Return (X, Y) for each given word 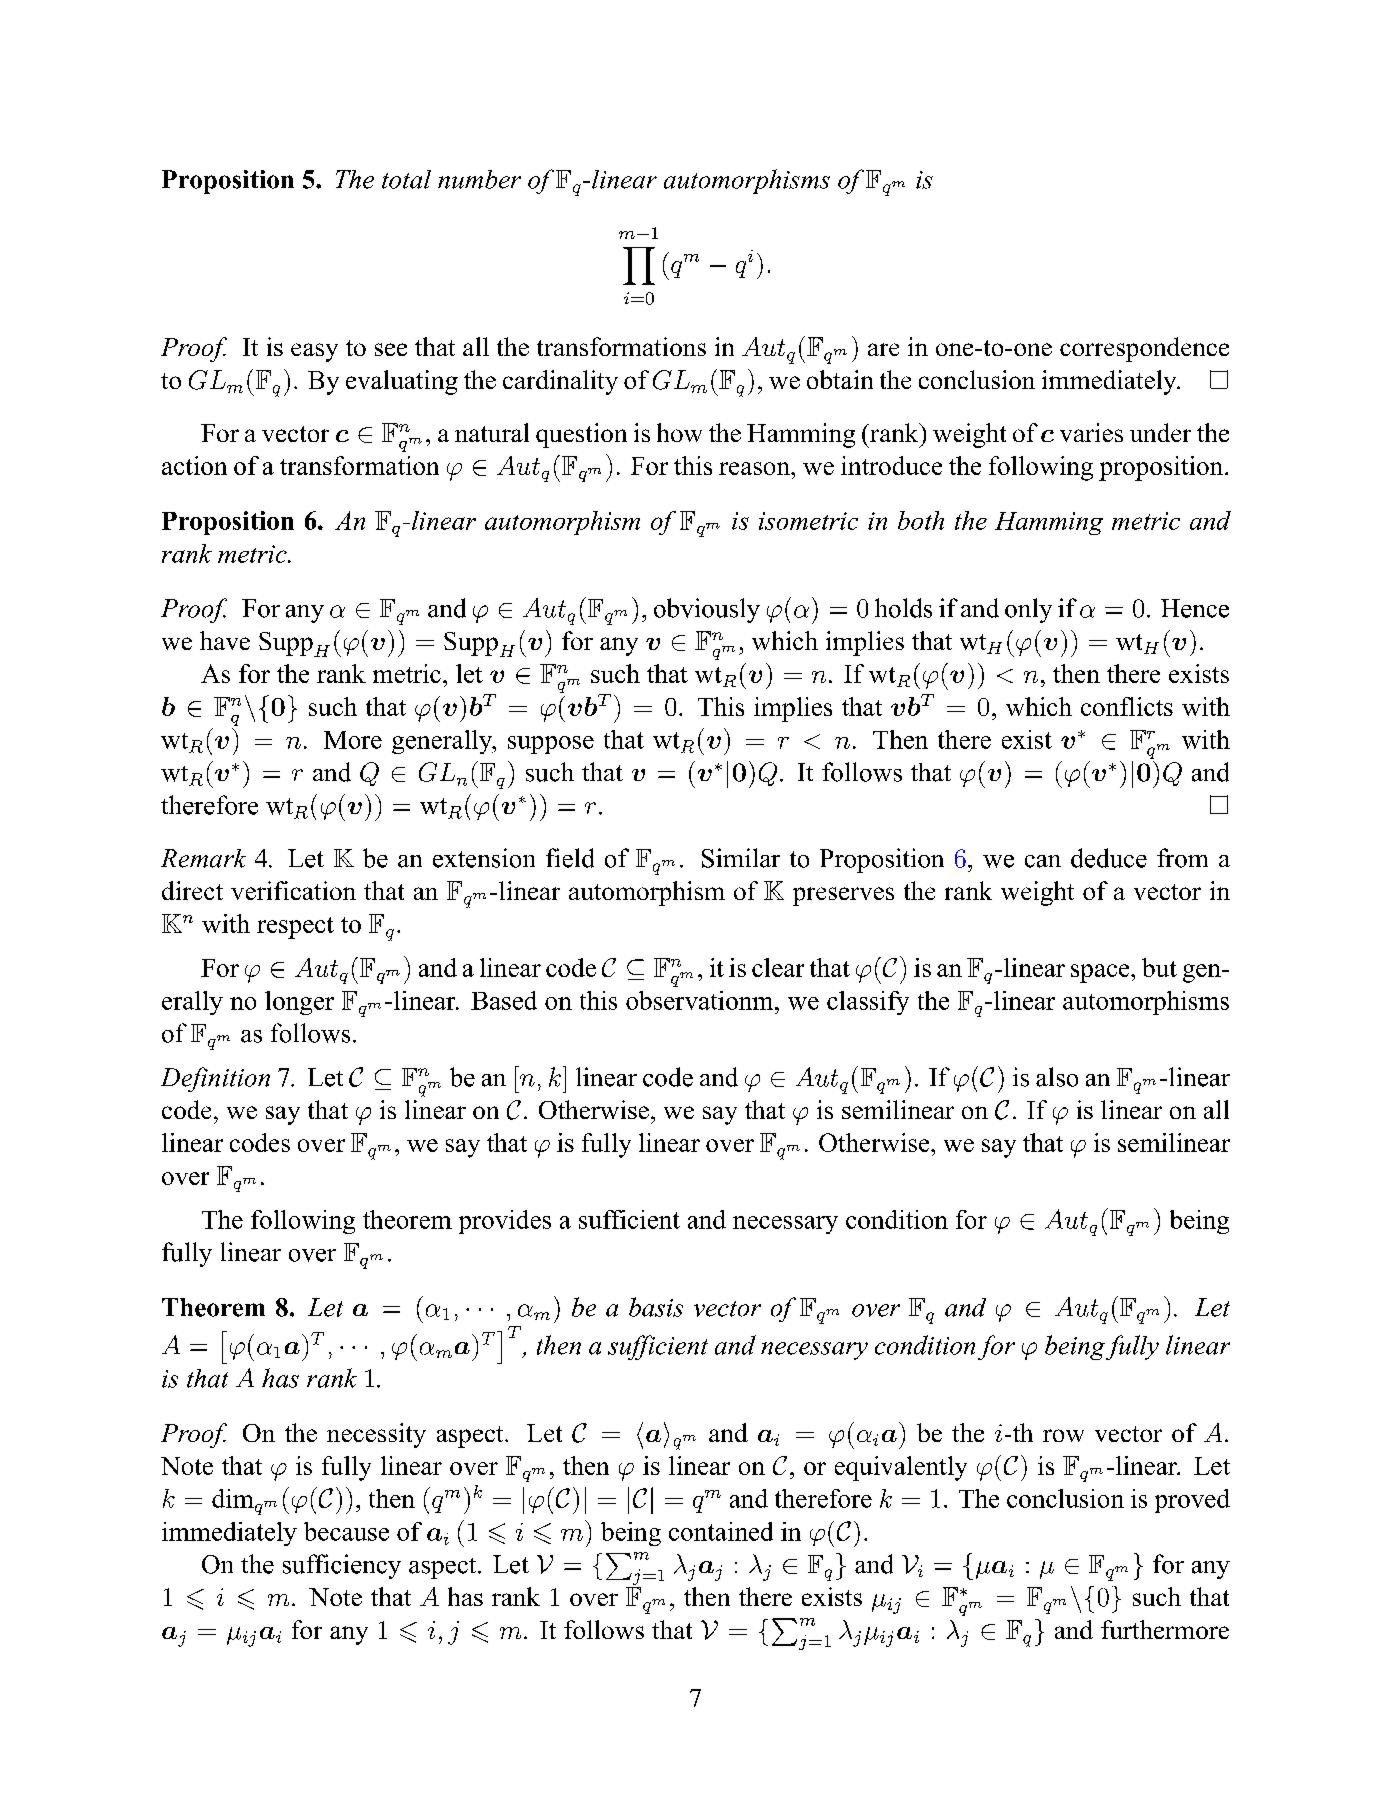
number (479, 179)
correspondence (1144, 349)
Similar (741, 858)
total (406, 179)
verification (293, 890)
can (1043, 861)
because (346, 1531)
